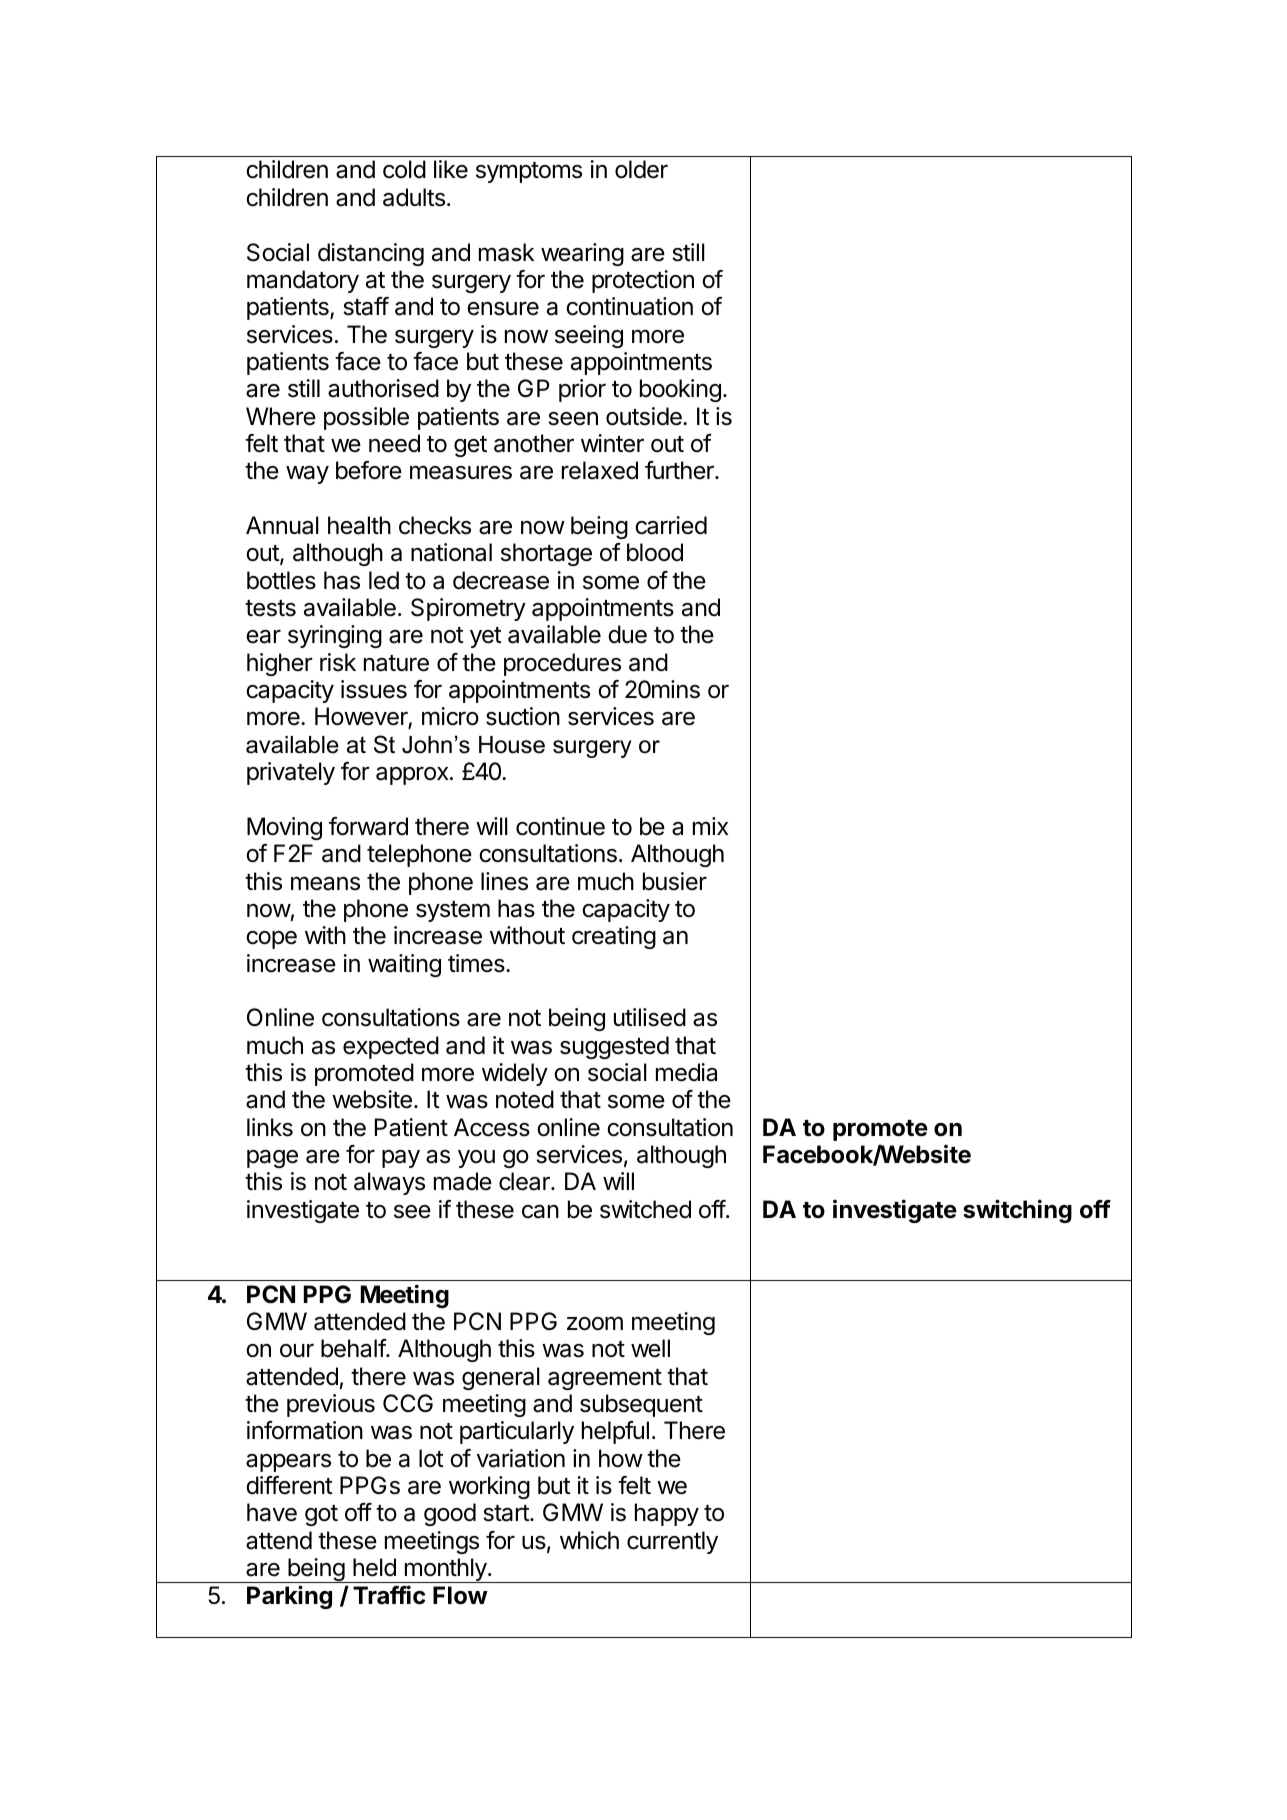 The height and width of the screenshot is (1820, 1287). What do you see at coordinates (675, 881) in the screenshot?
I see `busier` at bounding box center [675, 881].
